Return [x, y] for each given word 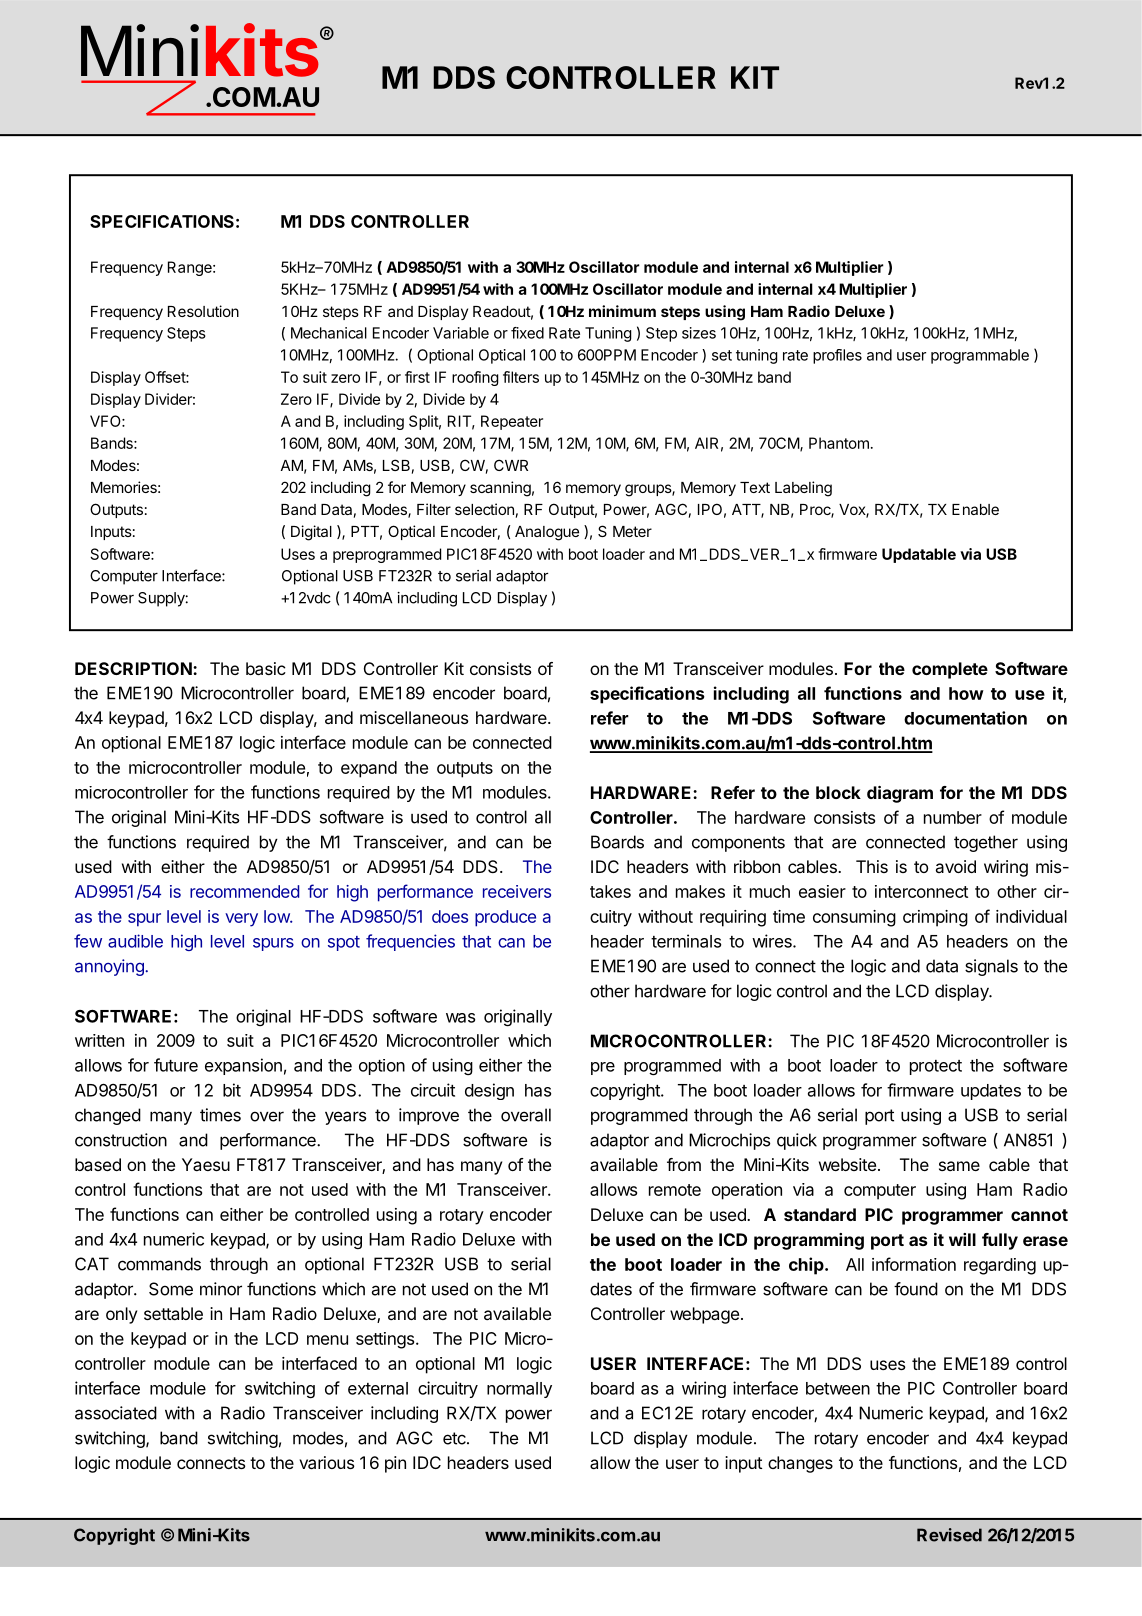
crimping [935, 918]
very [241, 920]
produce [505, 918]
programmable [980, 356]
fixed [527, 333]
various [326, 1462]
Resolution [203, 311]
